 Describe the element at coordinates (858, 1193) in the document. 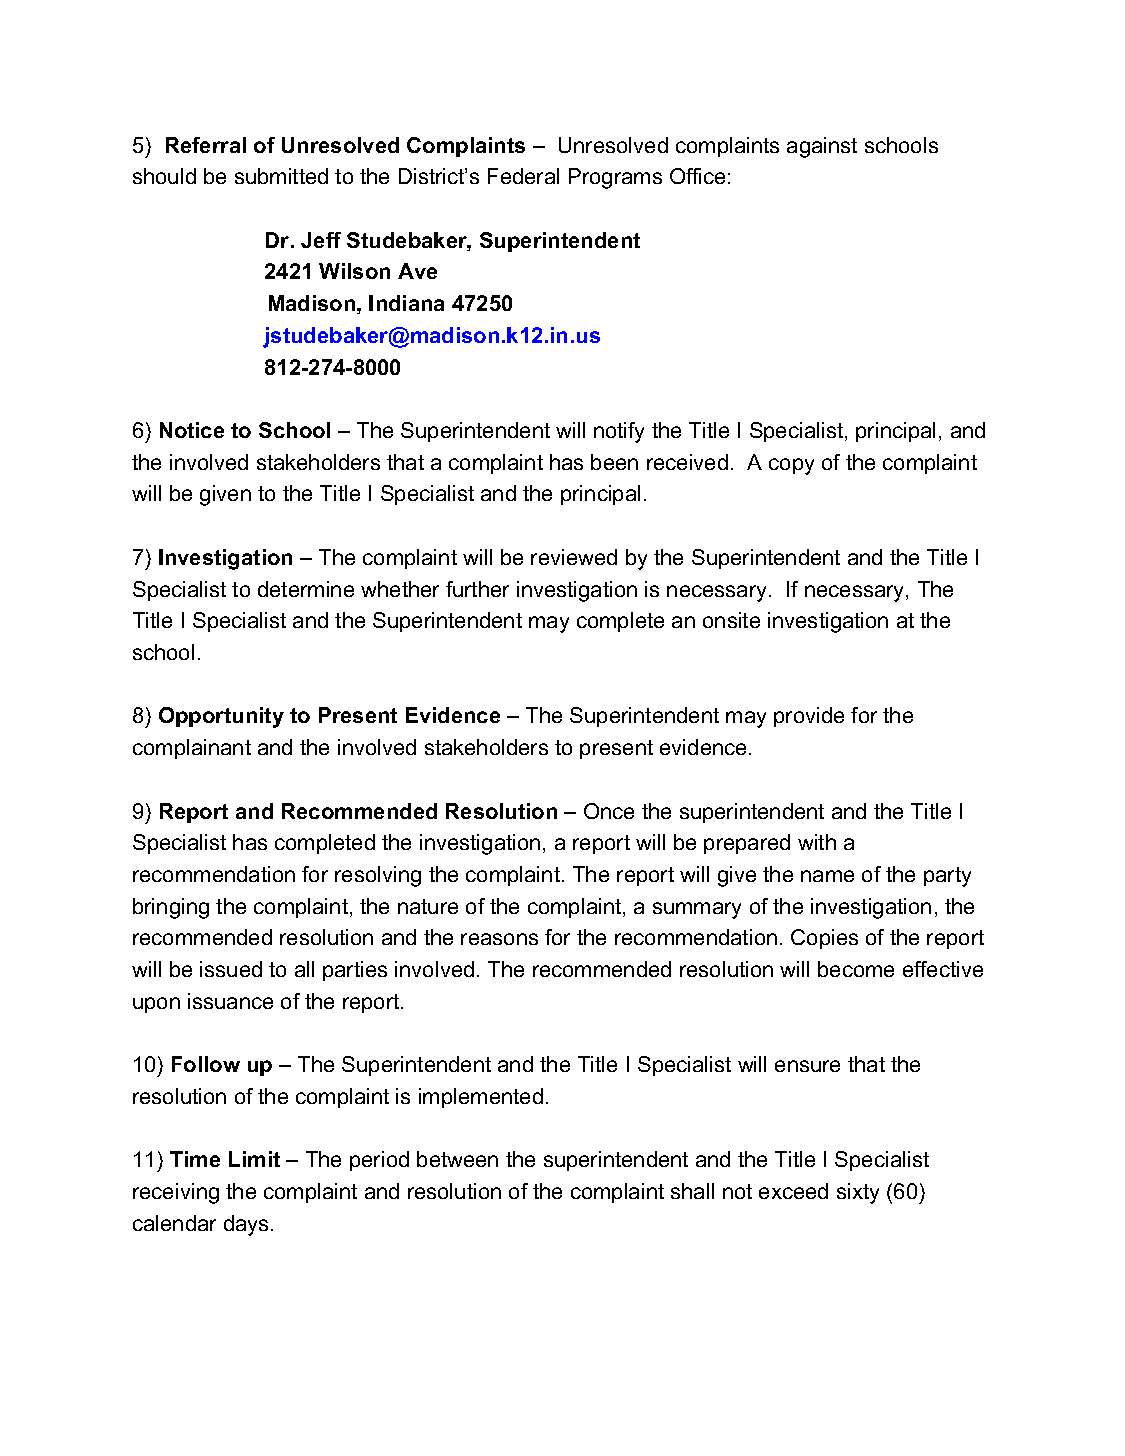

I see `sixty` at that location.
